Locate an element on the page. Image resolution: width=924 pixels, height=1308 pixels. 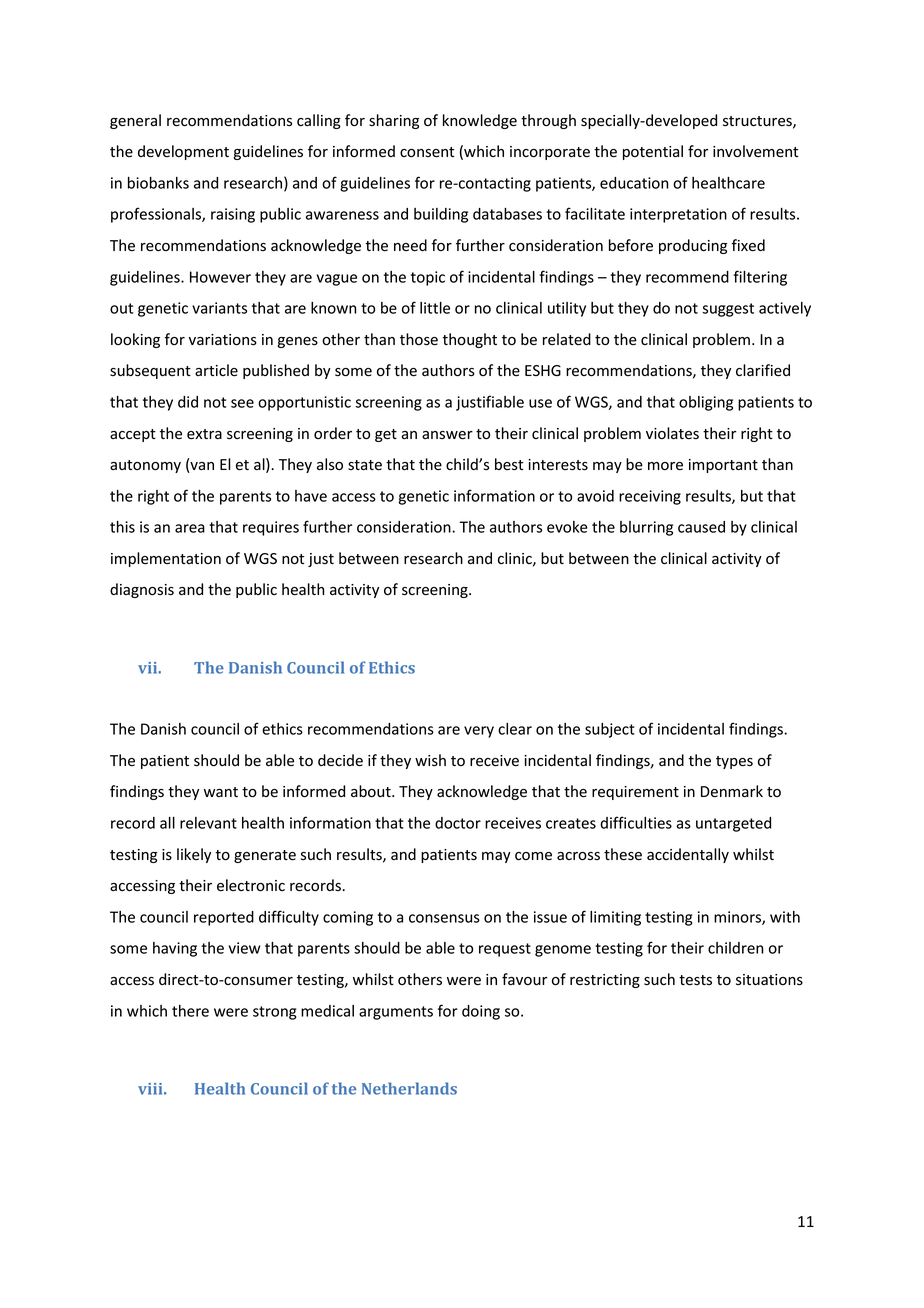
article is located at coordinates (216, 370).
